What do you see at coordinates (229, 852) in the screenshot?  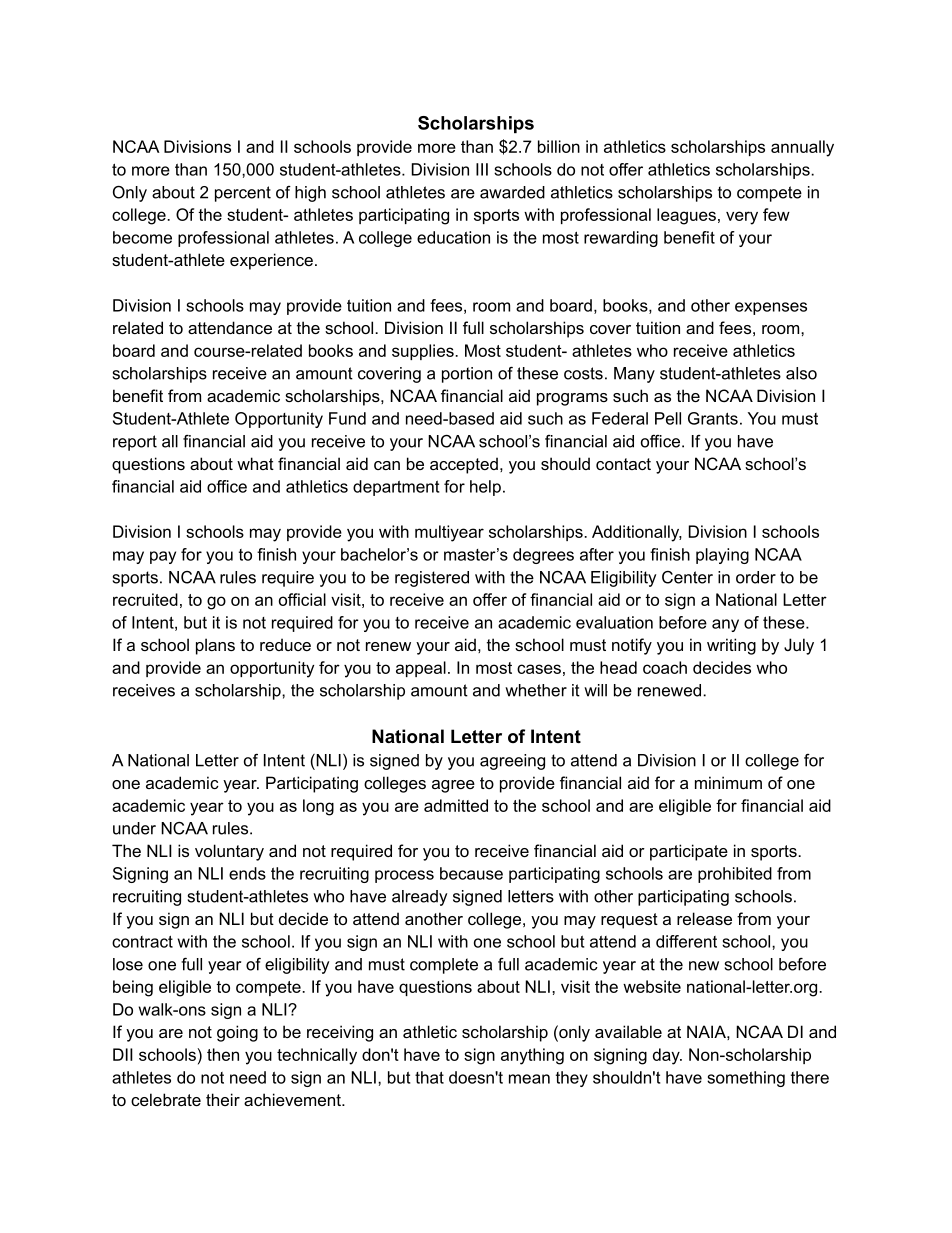 I see `voluntary` at bounding box center [229, 852].
